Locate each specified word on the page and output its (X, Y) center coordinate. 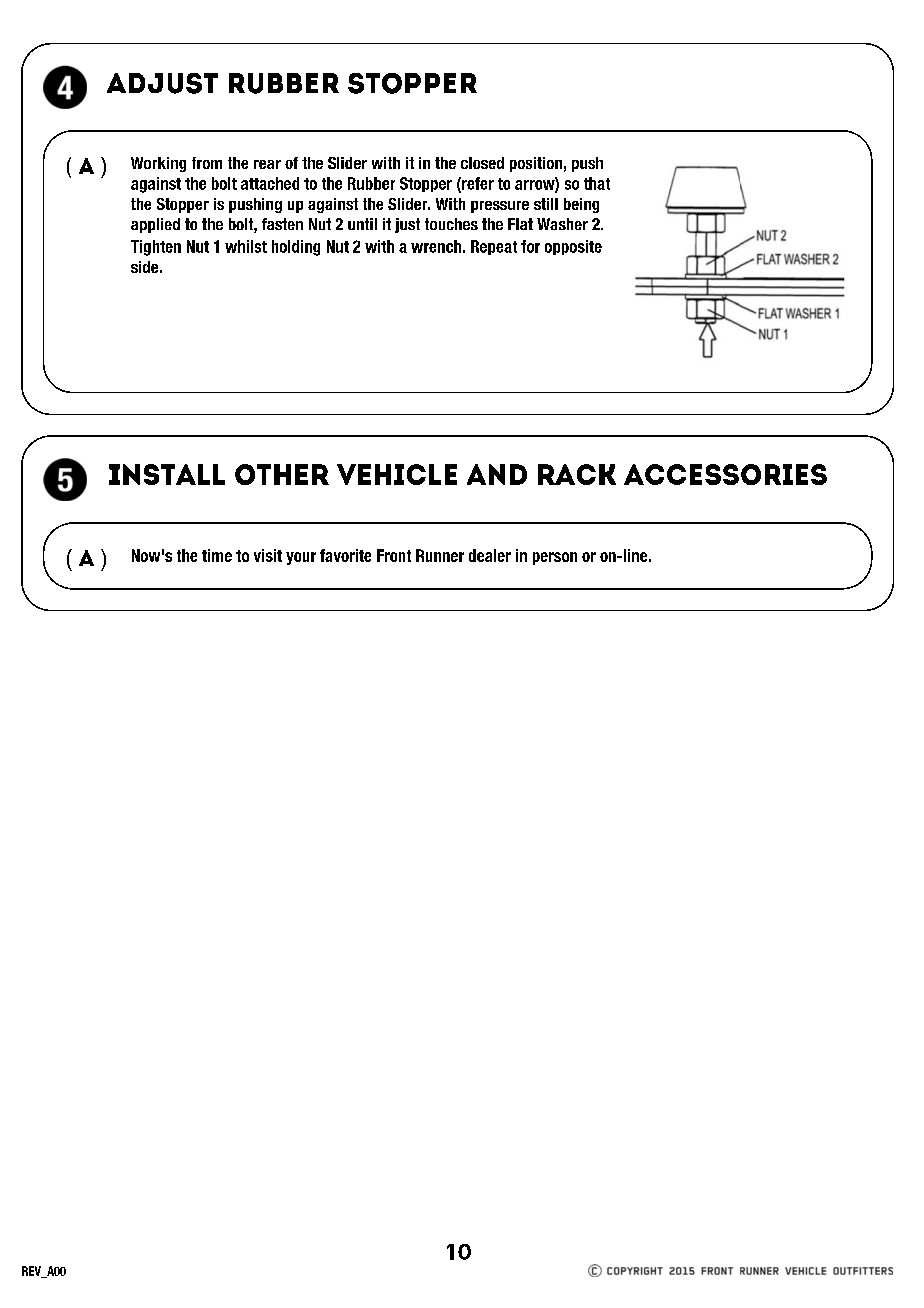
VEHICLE (397, 474)
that (597, 183)
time (217, 555)
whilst (246, 246)
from (207, 163)
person (555, 558)
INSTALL (167, 474)
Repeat (494, 247)
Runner (440, 555)
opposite (573, 247)
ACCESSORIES (725, 474)
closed (482, 163)
